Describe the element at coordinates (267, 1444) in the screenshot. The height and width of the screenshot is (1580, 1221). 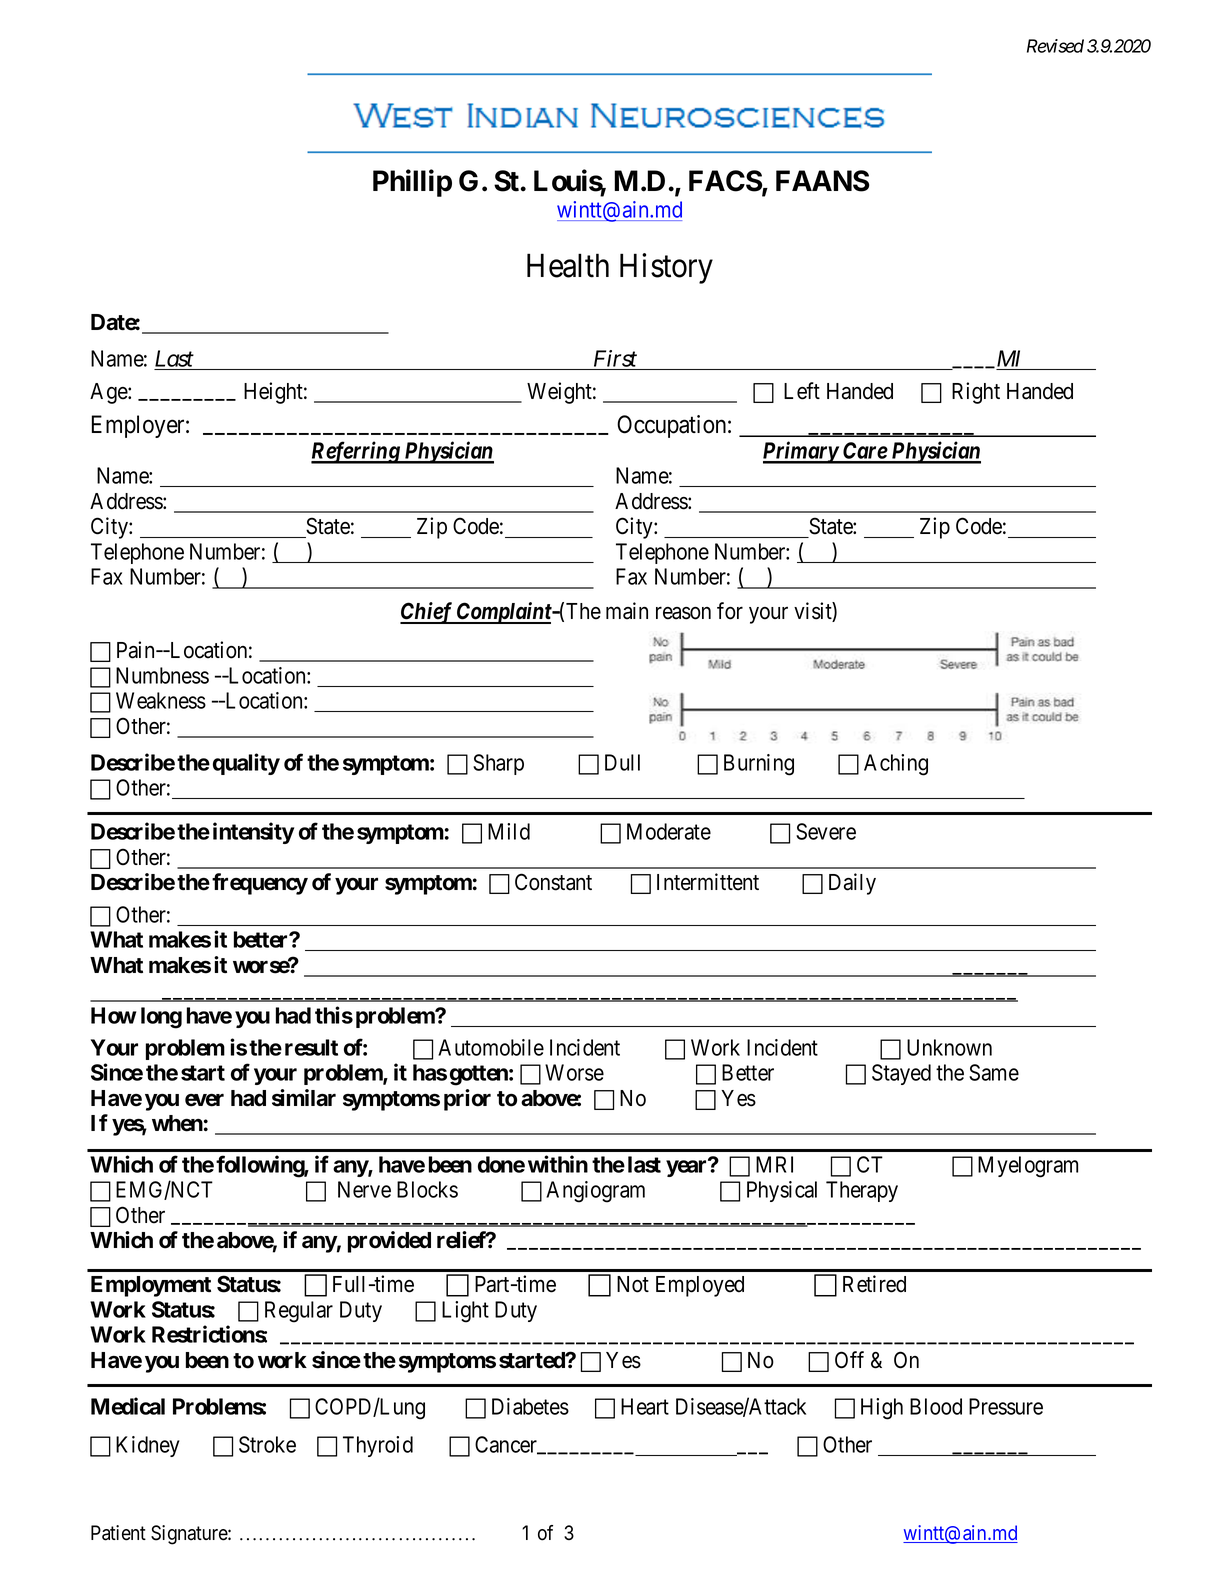
I see `Stroke` at that location.
